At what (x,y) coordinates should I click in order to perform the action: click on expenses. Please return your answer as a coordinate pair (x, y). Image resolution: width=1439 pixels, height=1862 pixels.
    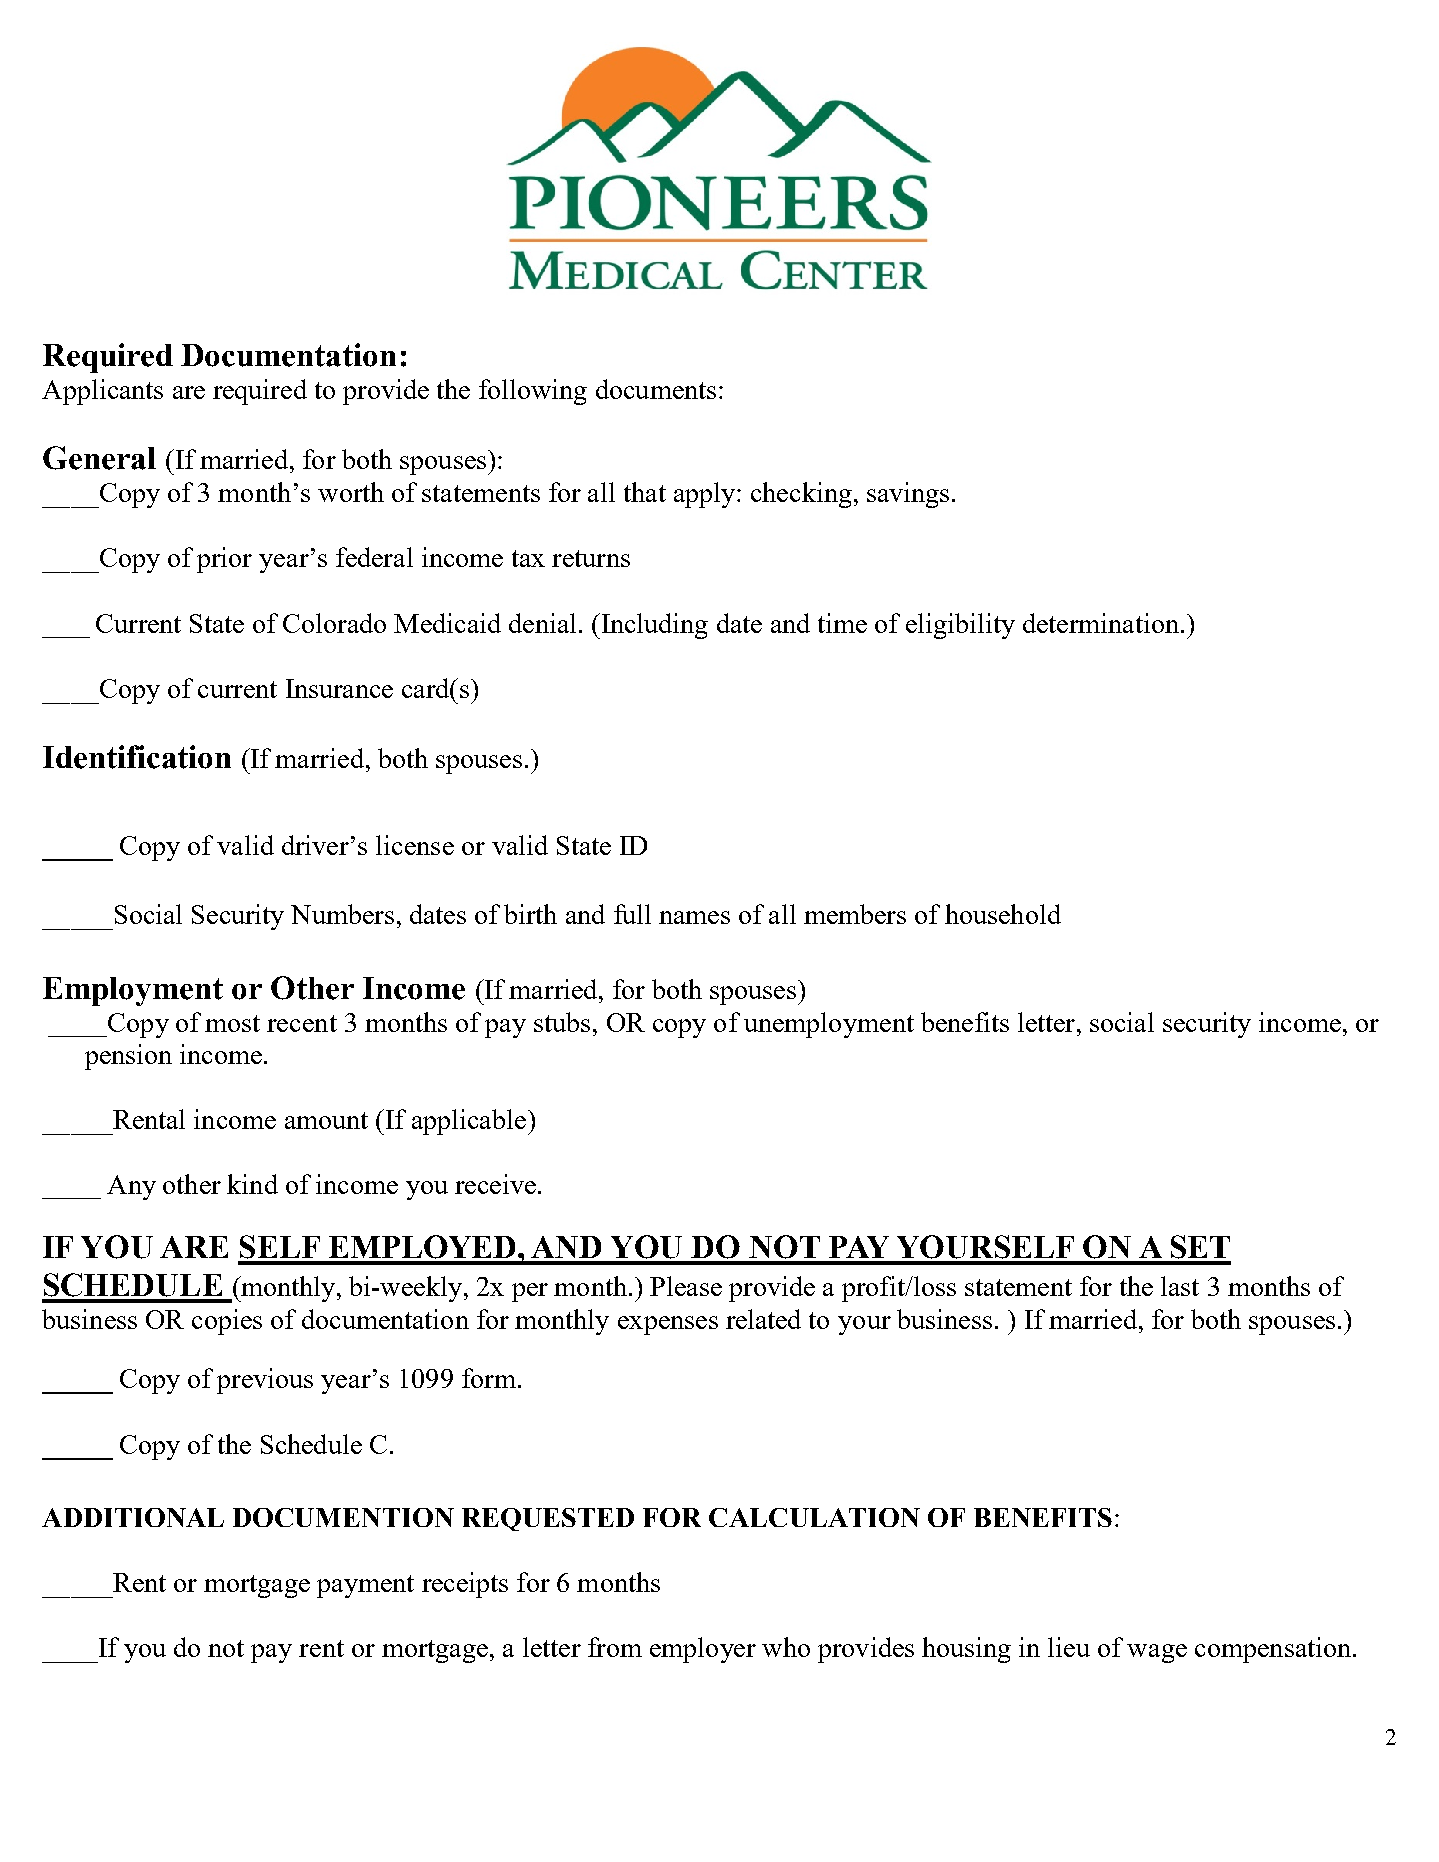
    Looking at the image, I should click on (668, 1325).
